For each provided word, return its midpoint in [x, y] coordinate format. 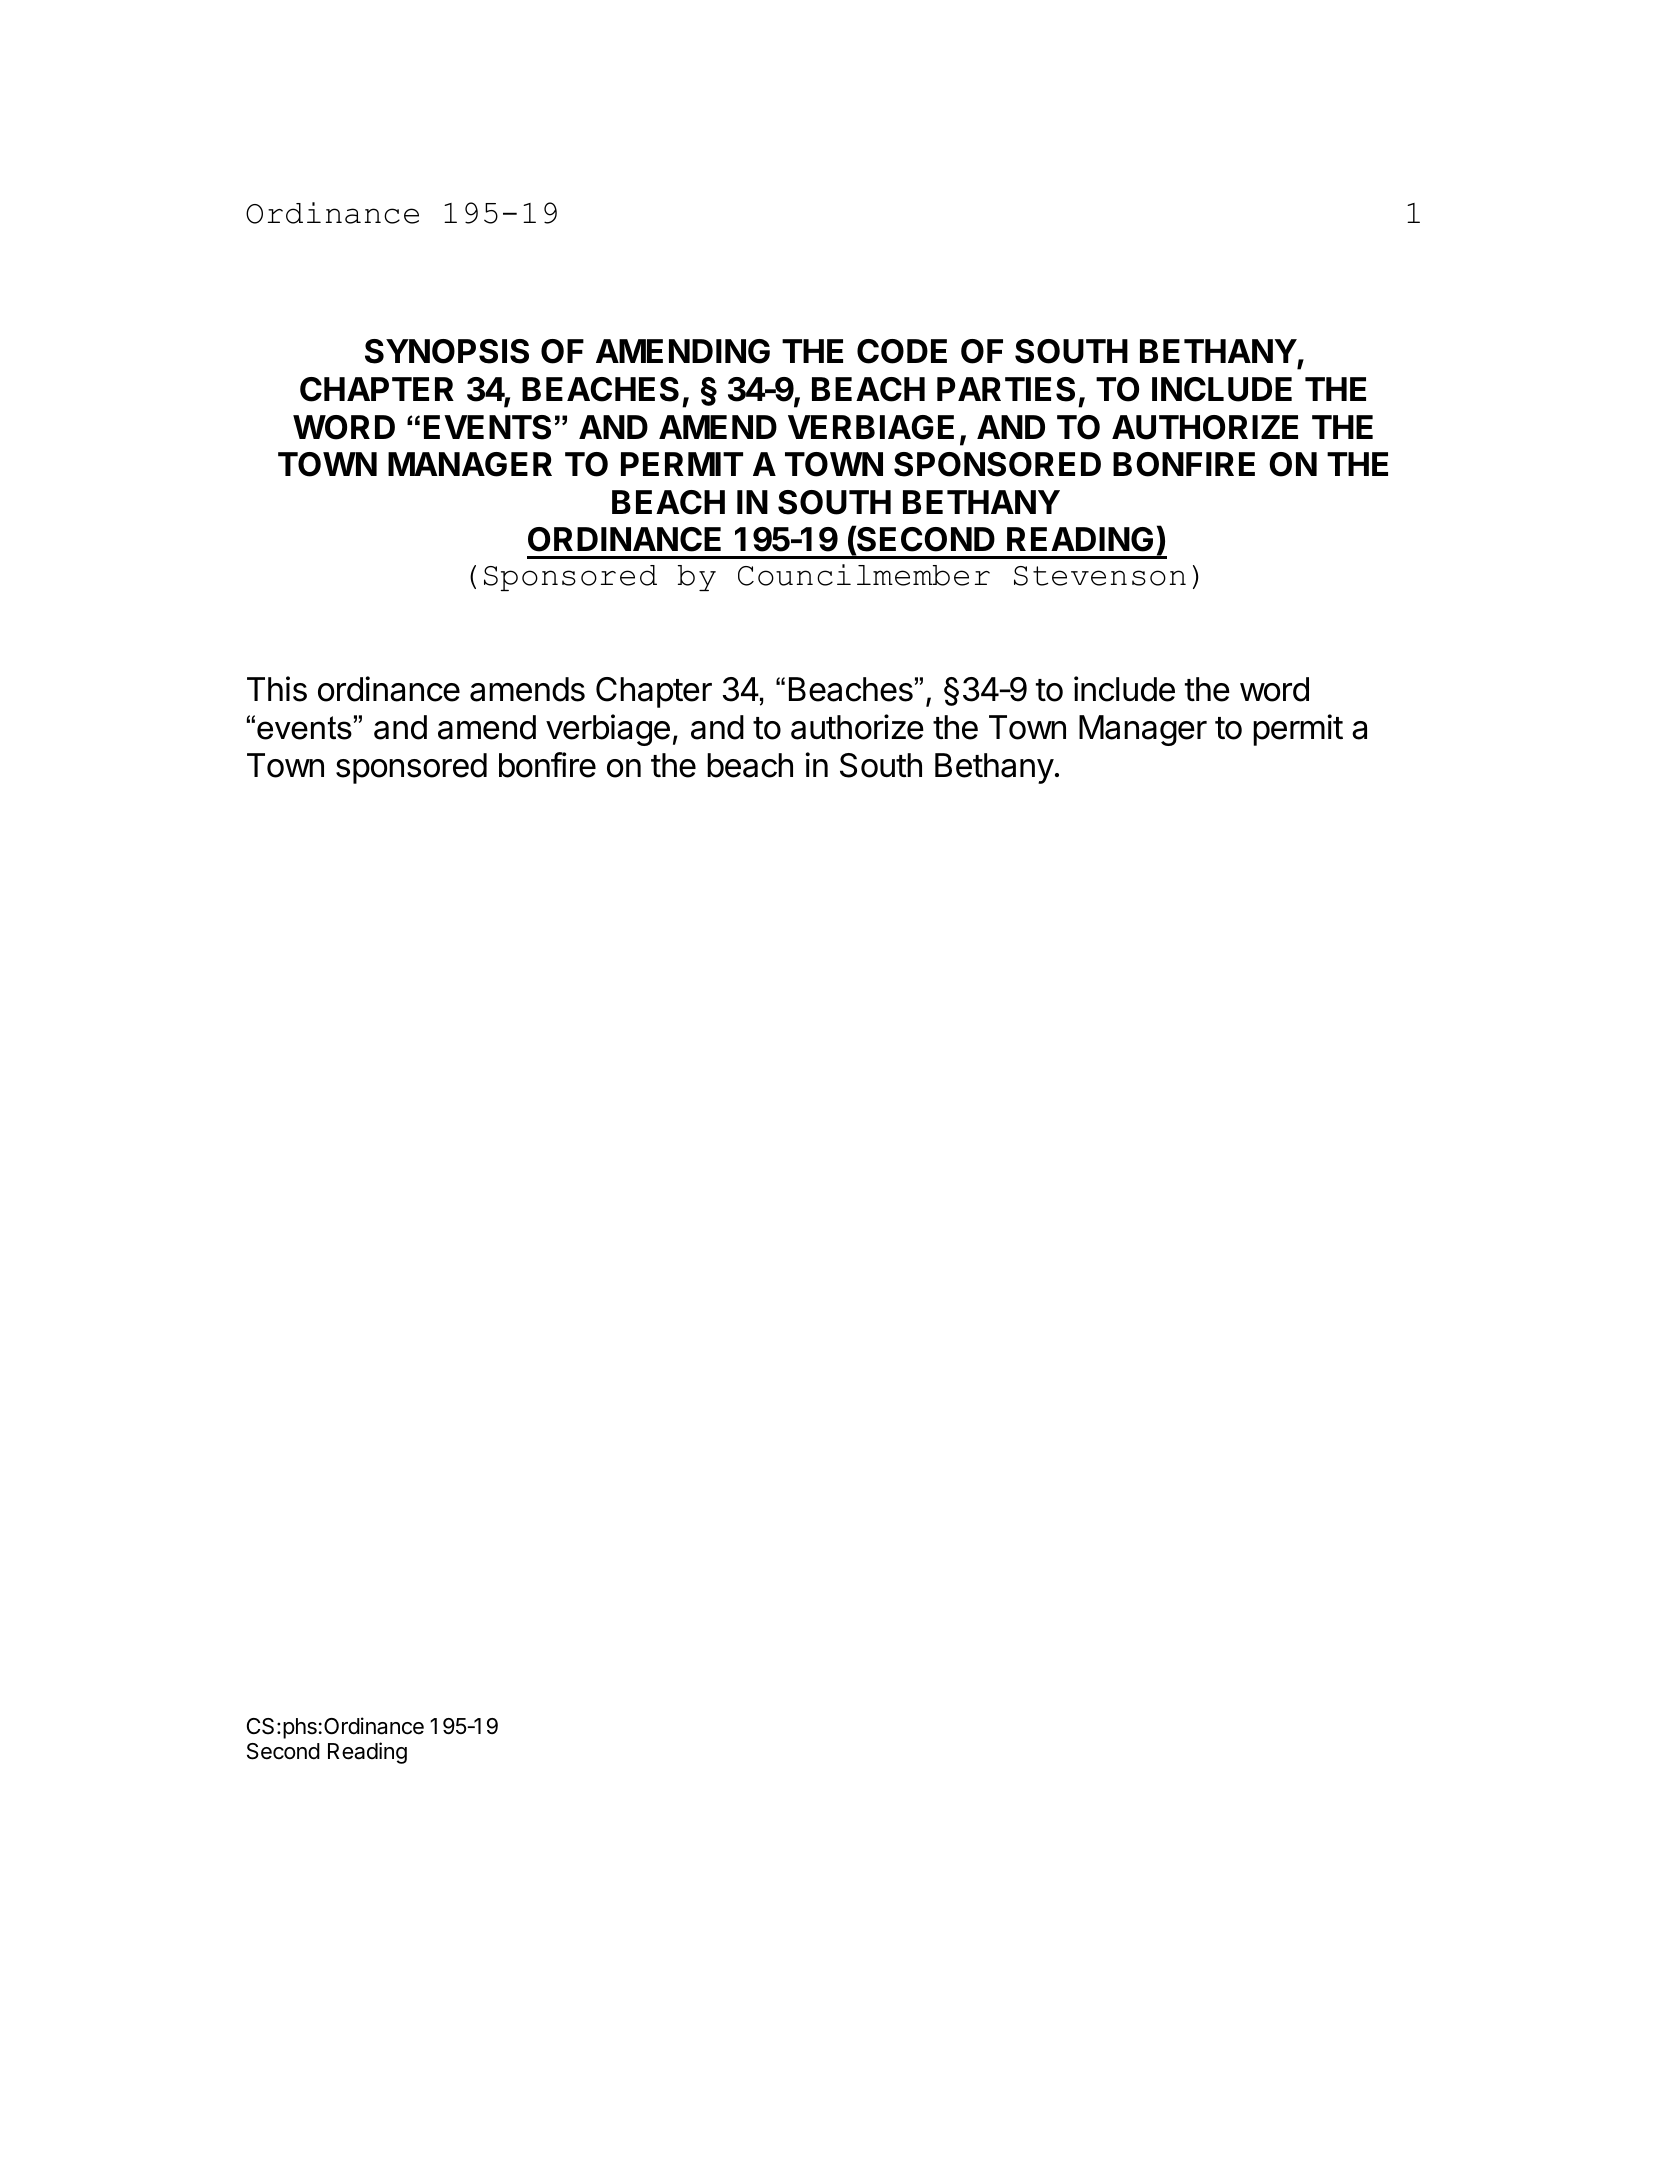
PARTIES [1006, 389]
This [277, 689]
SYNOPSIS [447, 351]
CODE [902, 351]
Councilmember [864, 575]
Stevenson [1100, 576]
